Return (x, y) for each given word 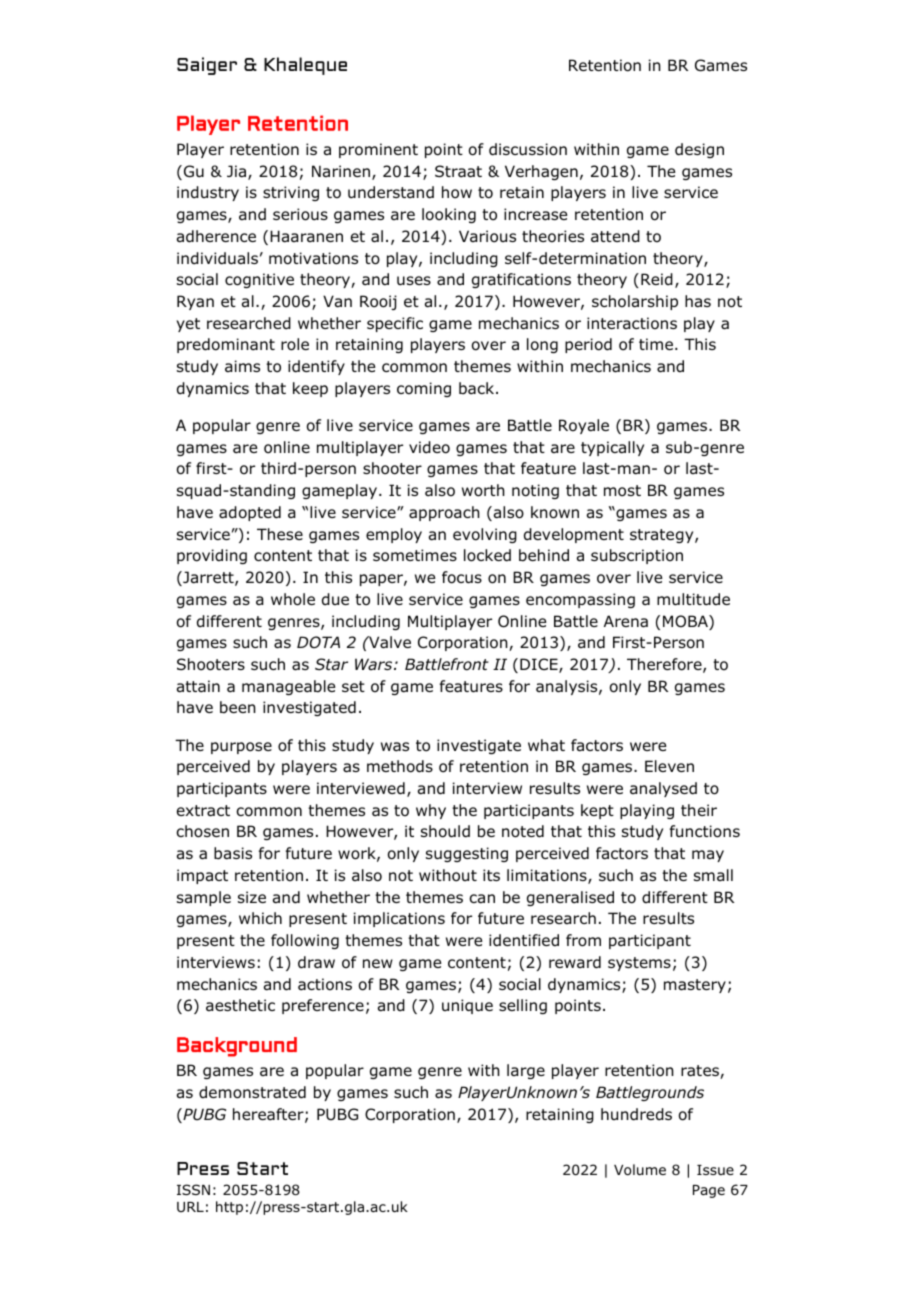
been (238, 707)
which (260, 918)
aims (242, 366)
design (699, 150)
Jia (238, 172)
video (429, 447)
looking (449, 215)
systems (639, 964)
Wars (375, 664)
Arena (626, 621)
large (526, 1071)
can (482, 899)
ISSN (193, 1189)
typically (612, 448)
